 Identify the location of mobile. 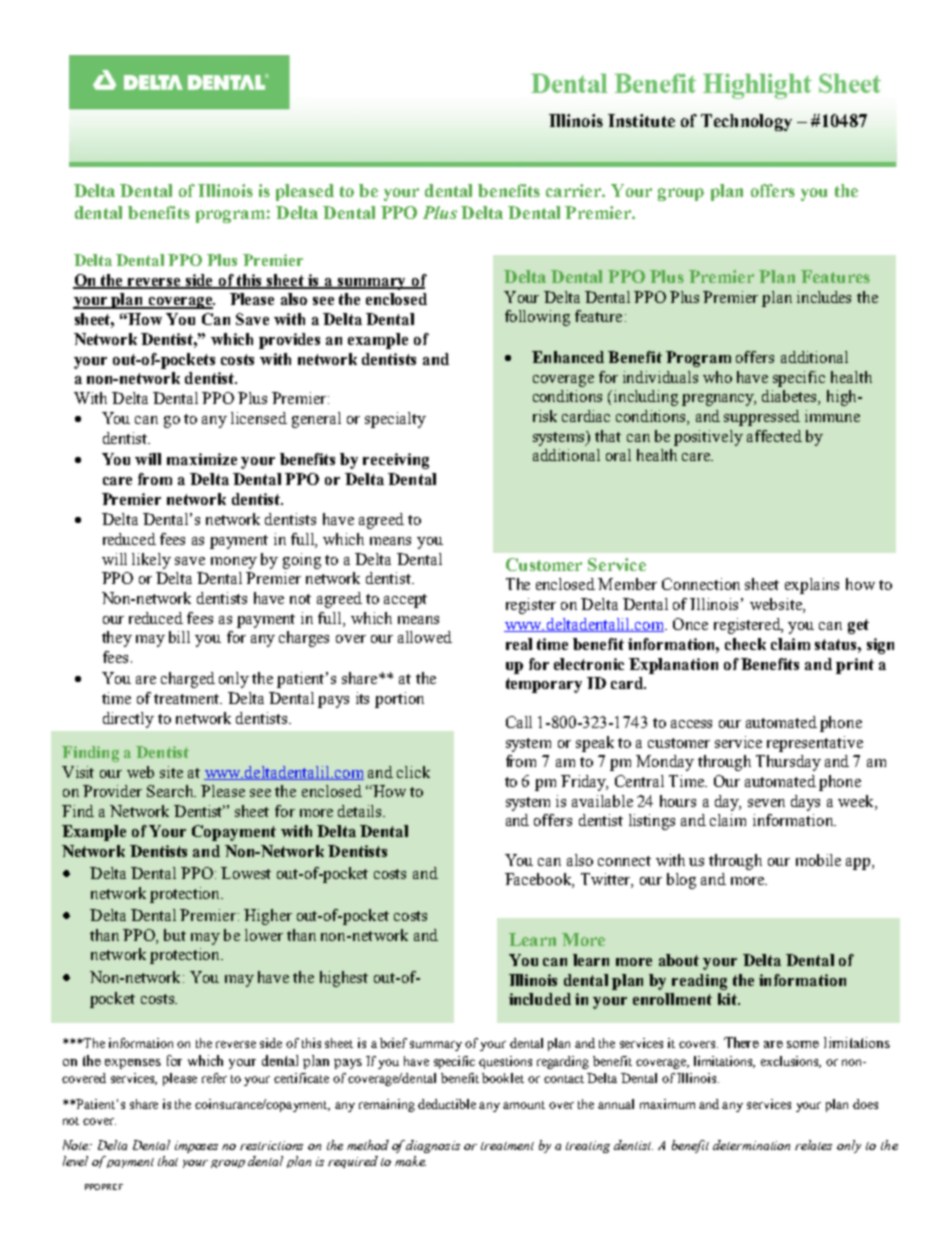
(818, 860).
